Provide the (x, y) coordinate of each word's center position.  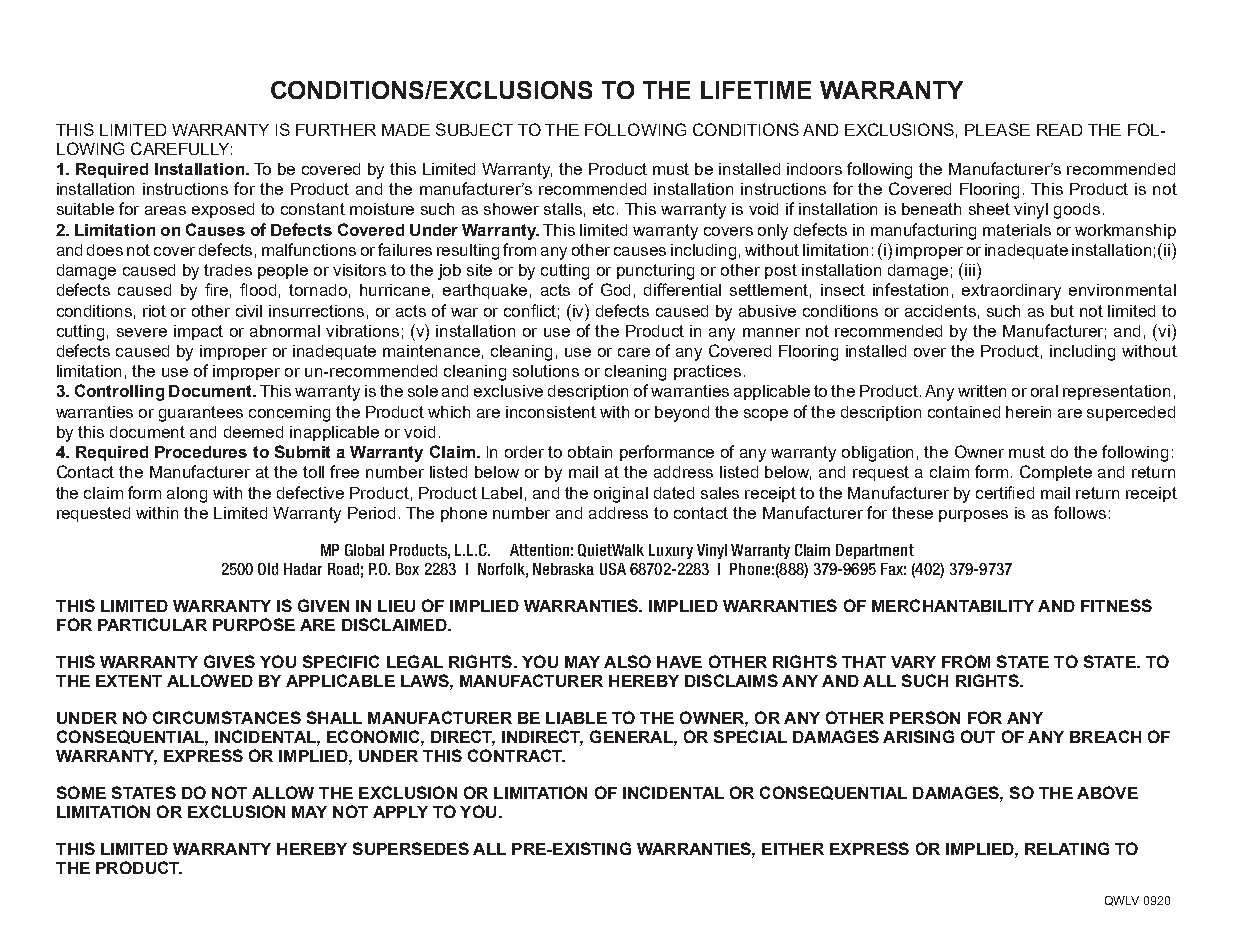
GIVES (229, 661)
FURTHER (336, 130)
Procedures (201, 452)
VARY (913, 662)
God (615, 289)
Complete (1056, 473)
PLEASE (997, 129)
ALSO (627, 661)
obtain (590, 452)
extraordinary (1011, 292)
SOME (81, 792)
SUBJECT (474, 129)
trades (228, 270)
